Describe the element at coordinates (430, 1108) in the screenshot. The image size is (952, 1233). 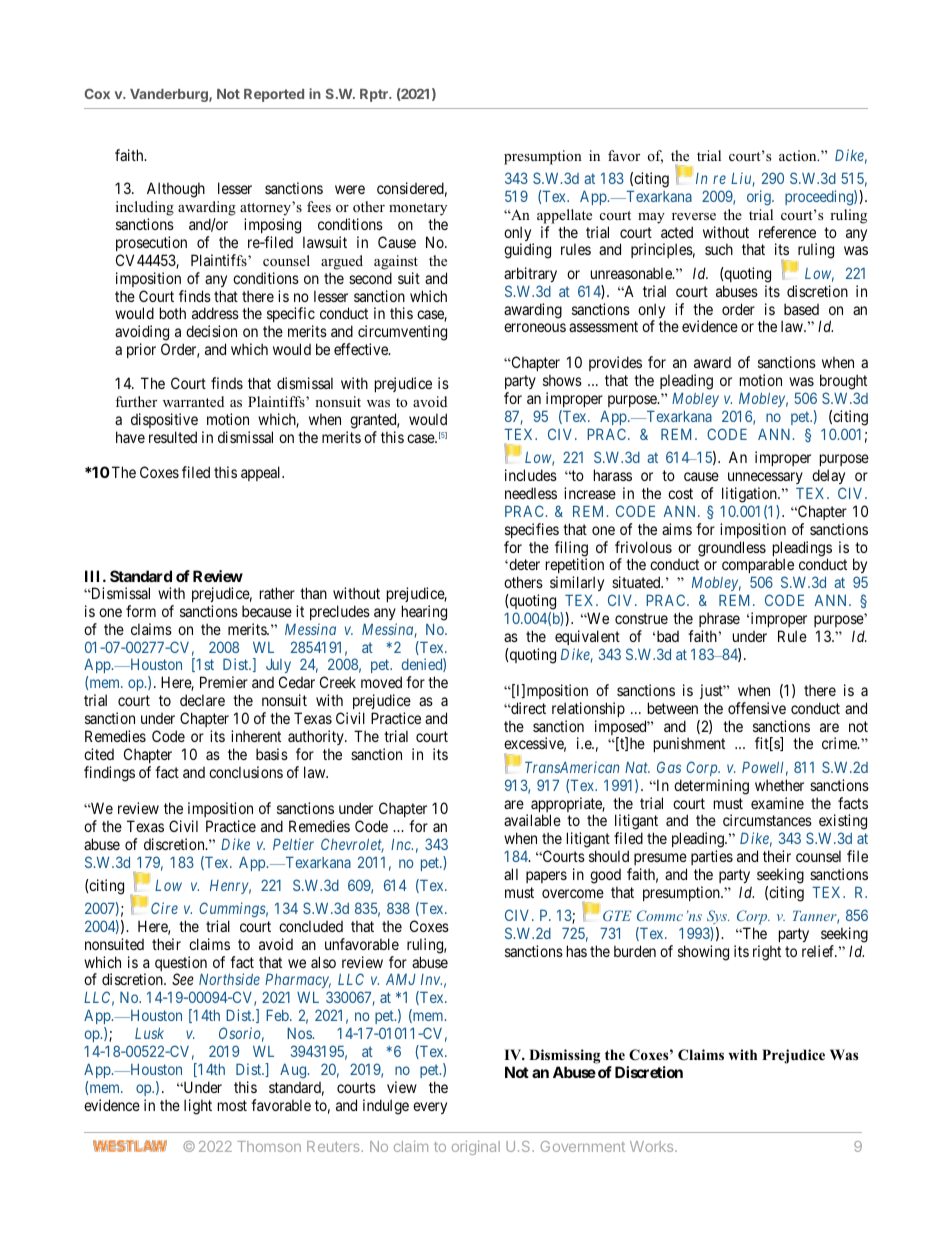
I see `every` at that location.
